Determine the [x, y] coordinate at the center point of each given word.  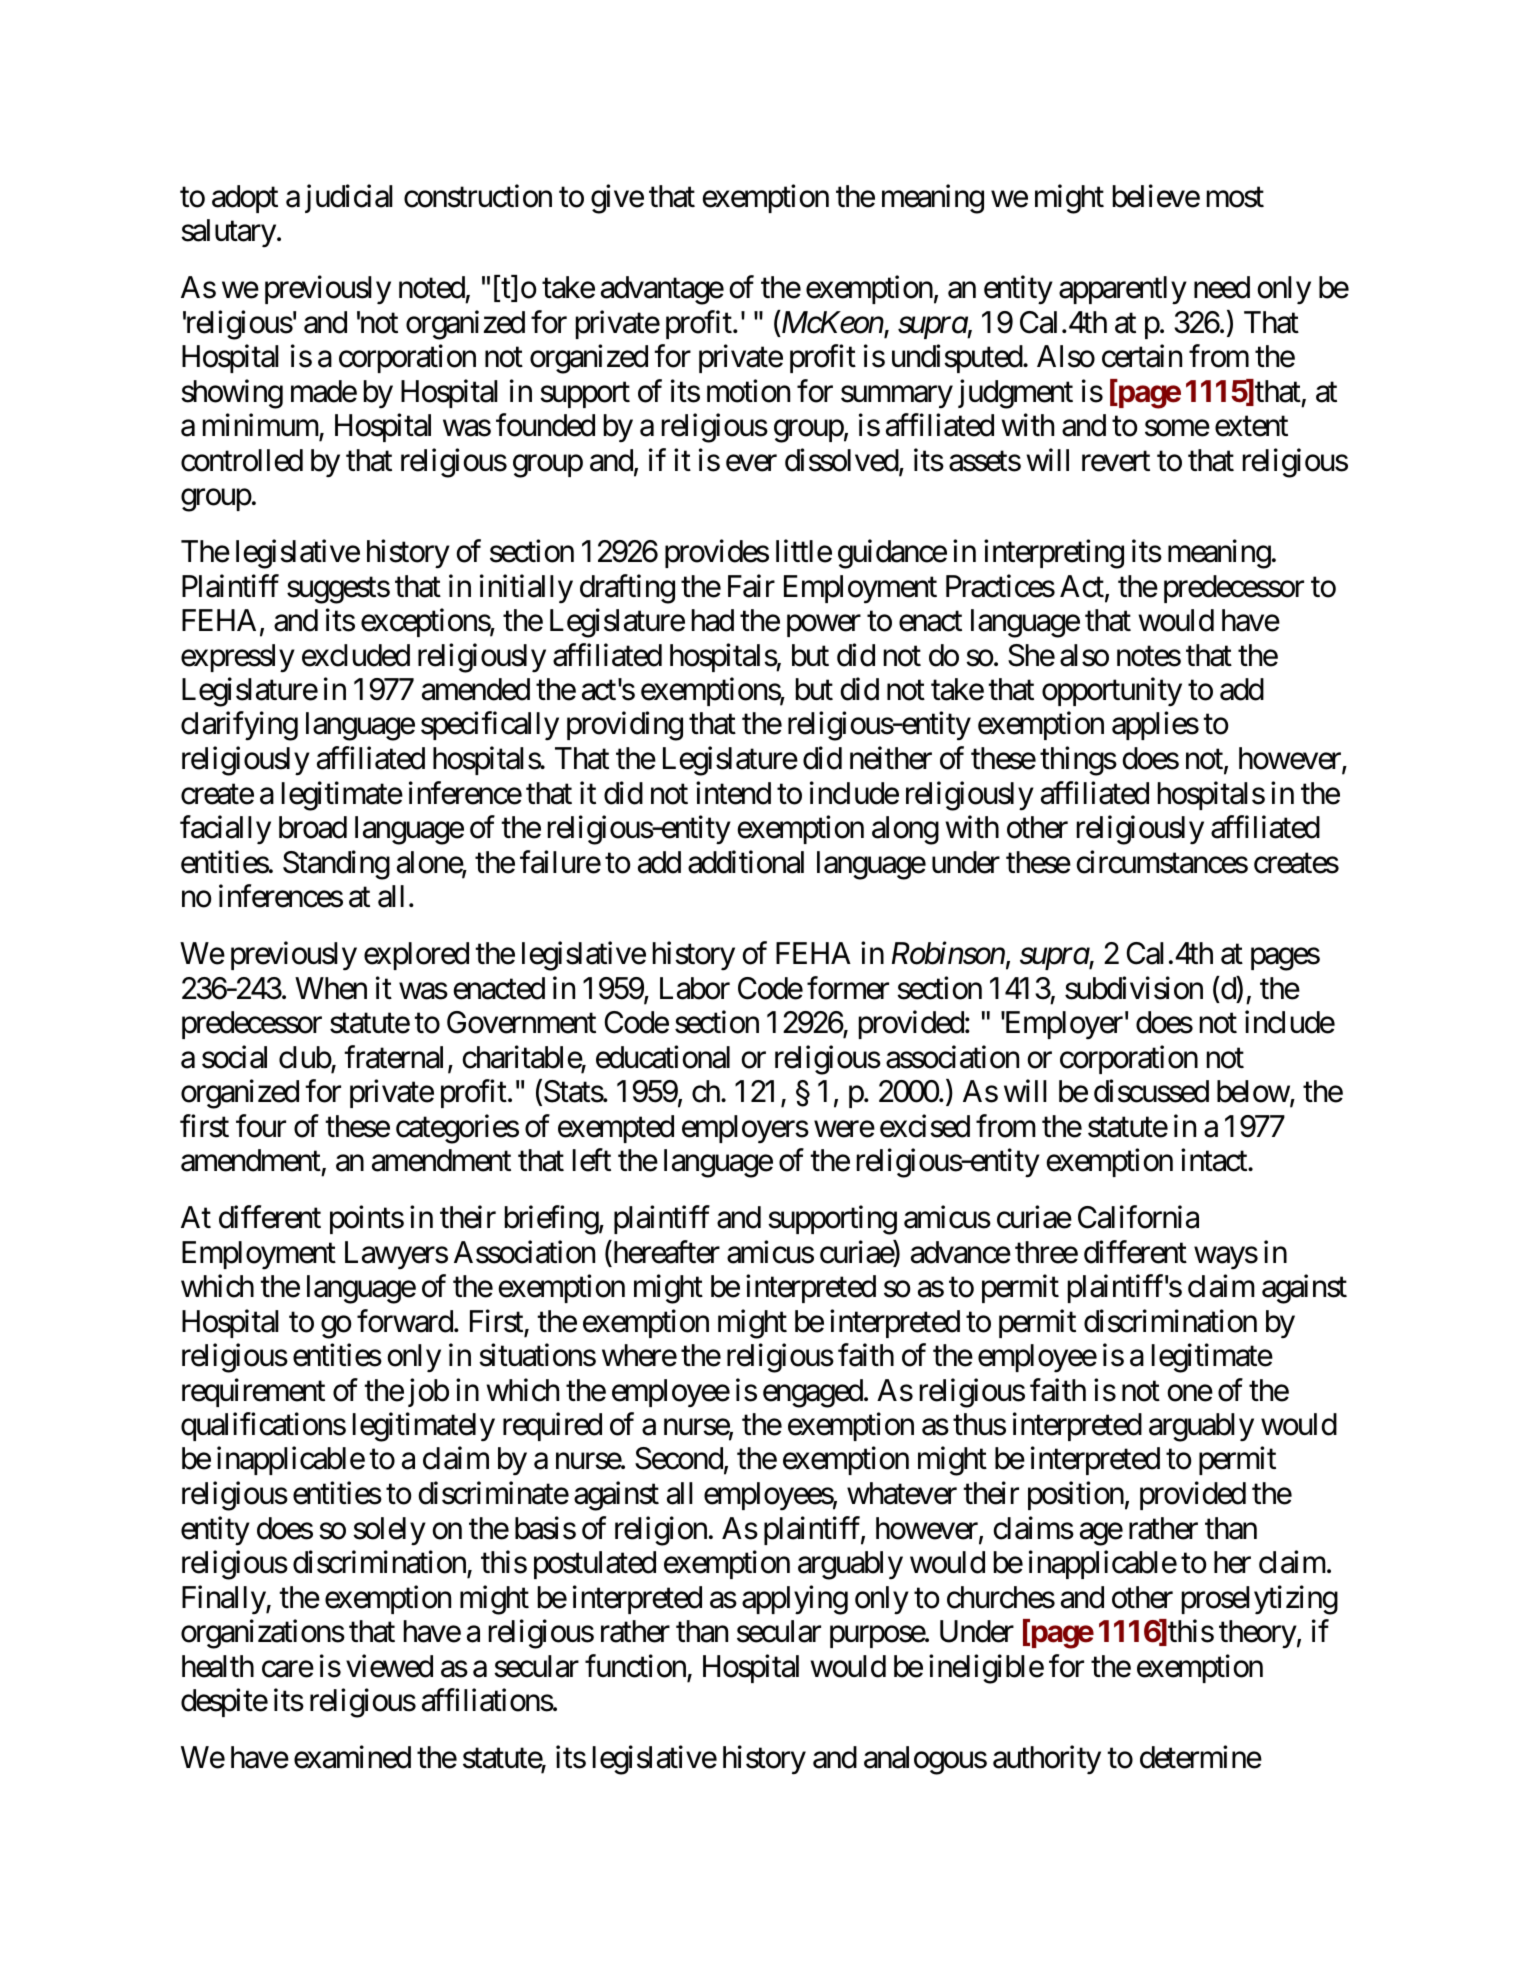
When [331, 988]
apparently [1123, 290]
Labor [695, 988]
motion [748, 391]
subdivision [1134, 988]
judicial [349, 198]
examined [352, 1757]
